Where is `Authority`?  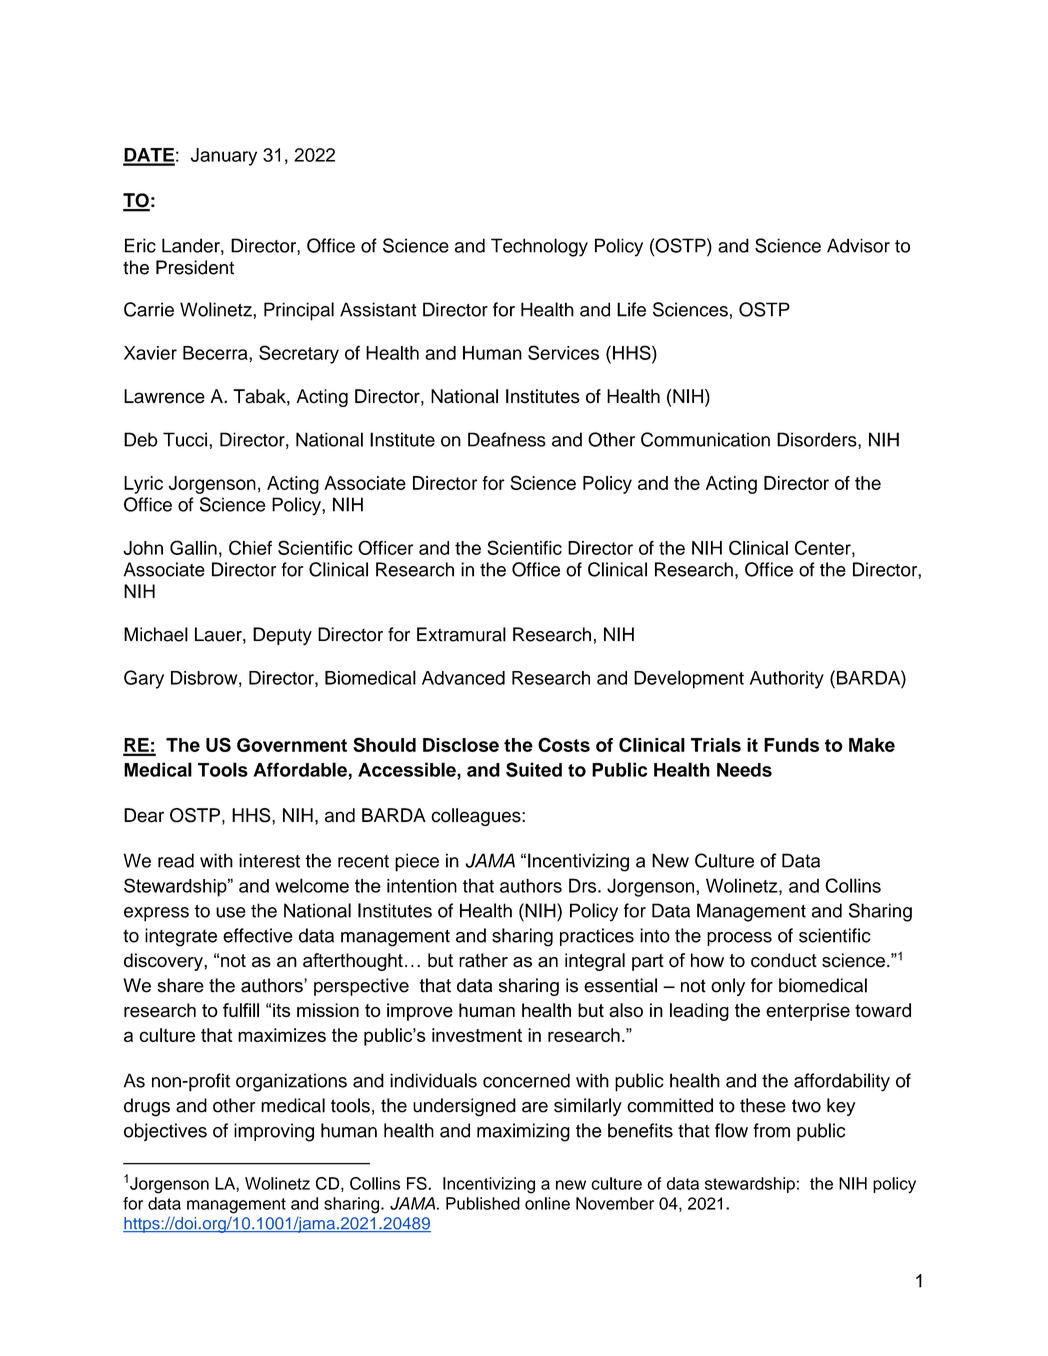
Authority is located at coordinates (787, 680).
